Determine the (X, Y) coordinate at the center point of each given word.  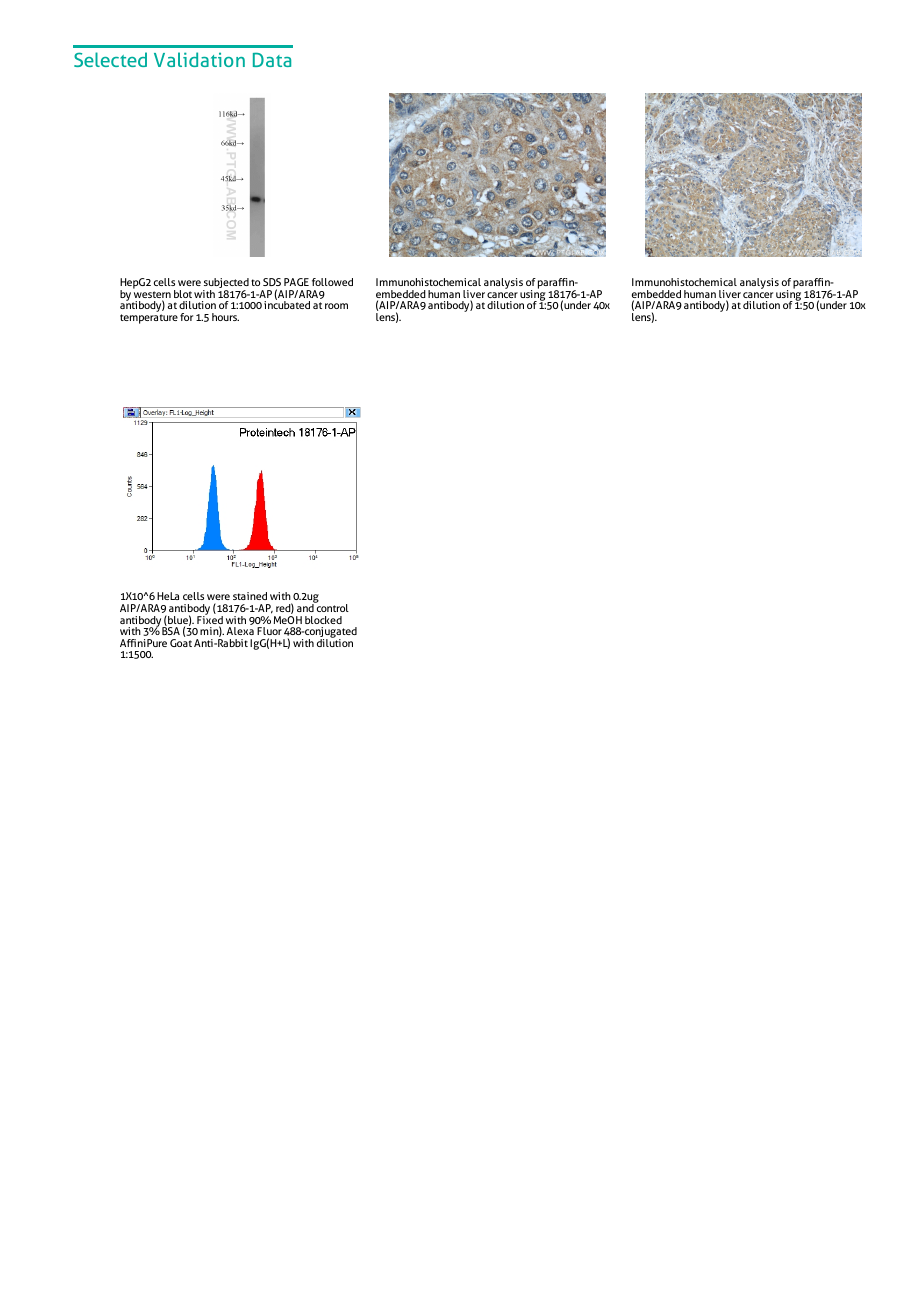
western (152, 296)
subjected (226, 284)
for (186, 317)
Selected (110, 59)
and (306, 607)
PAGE (296, 282)
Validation (199, 59)
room (336, 306)
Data (272, 60)
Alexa (240, 631)
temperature (149, 319)
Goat (181, 643)
